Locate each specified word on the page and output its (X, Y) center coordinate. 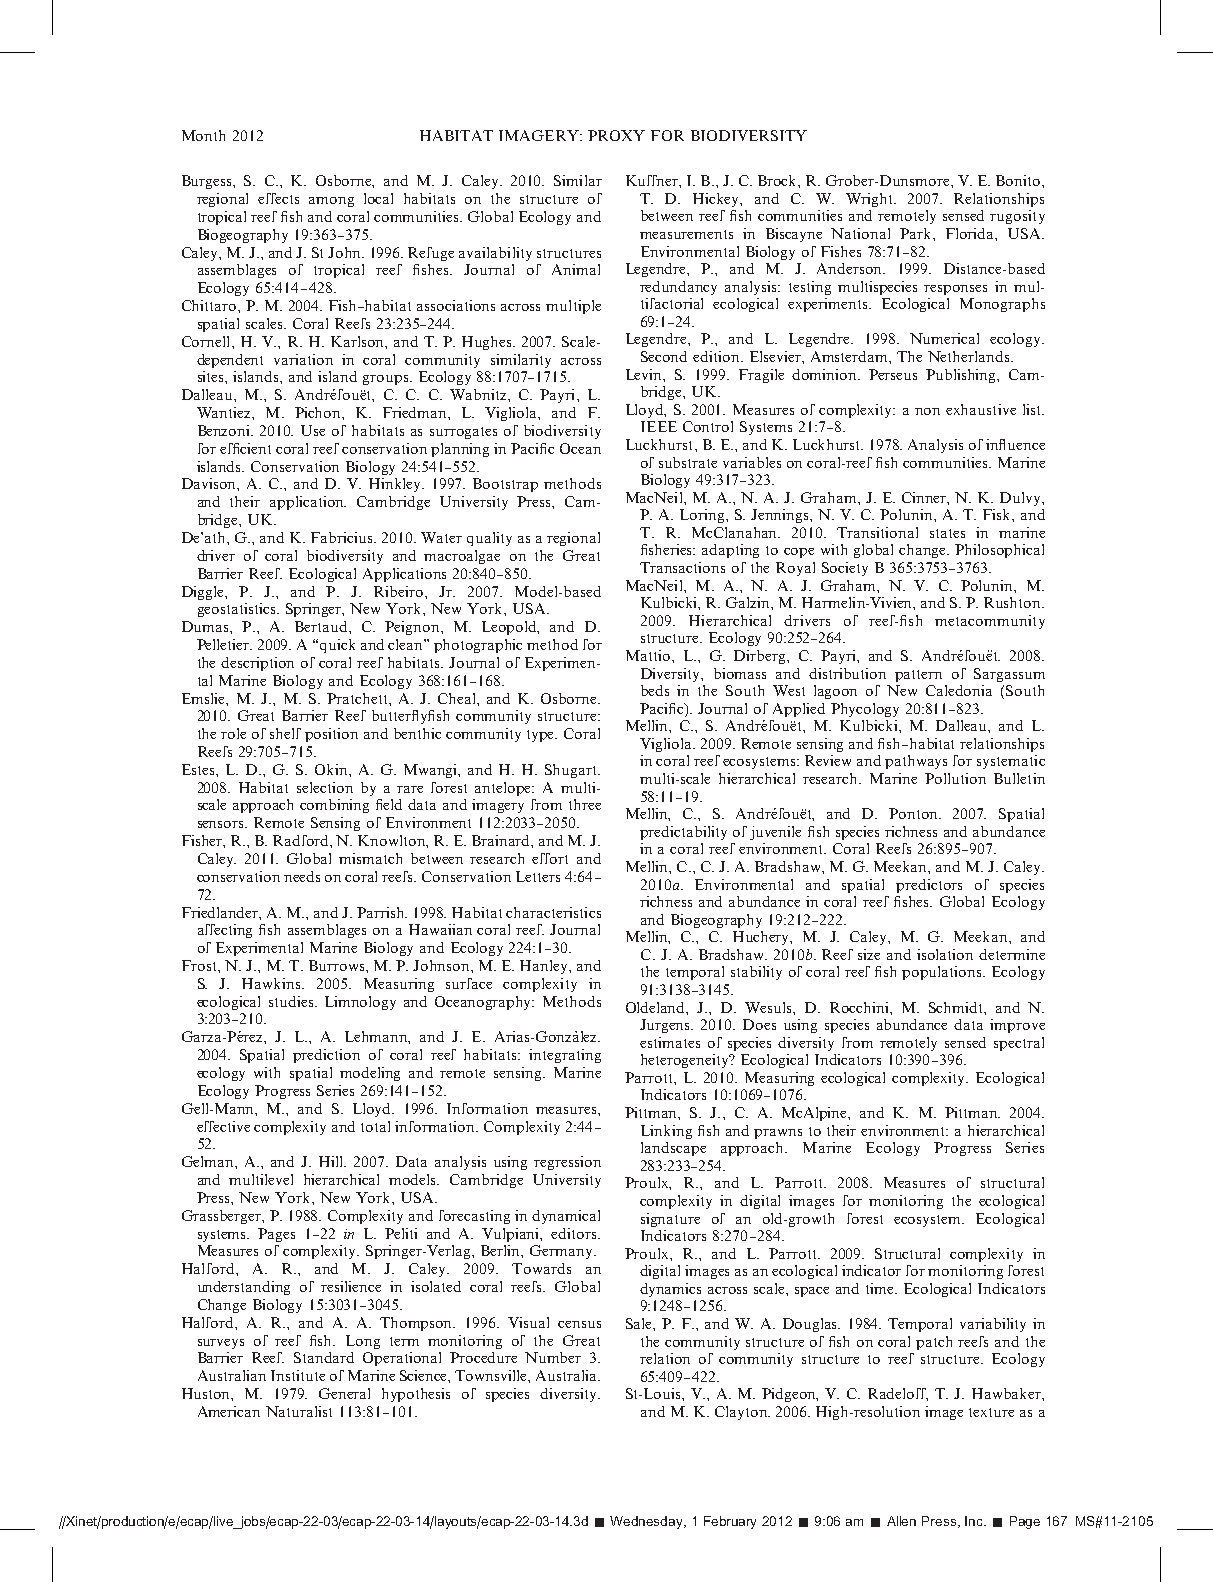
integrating (565, 1056)
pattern (918, 676)
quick (337, 646)
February (730, 1522)
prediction (326, 1056)
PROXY (616, 135)
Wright (871, 200)
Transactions (682, 567)
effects (278, 198)
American (229, 1411)
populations (943, 973)
